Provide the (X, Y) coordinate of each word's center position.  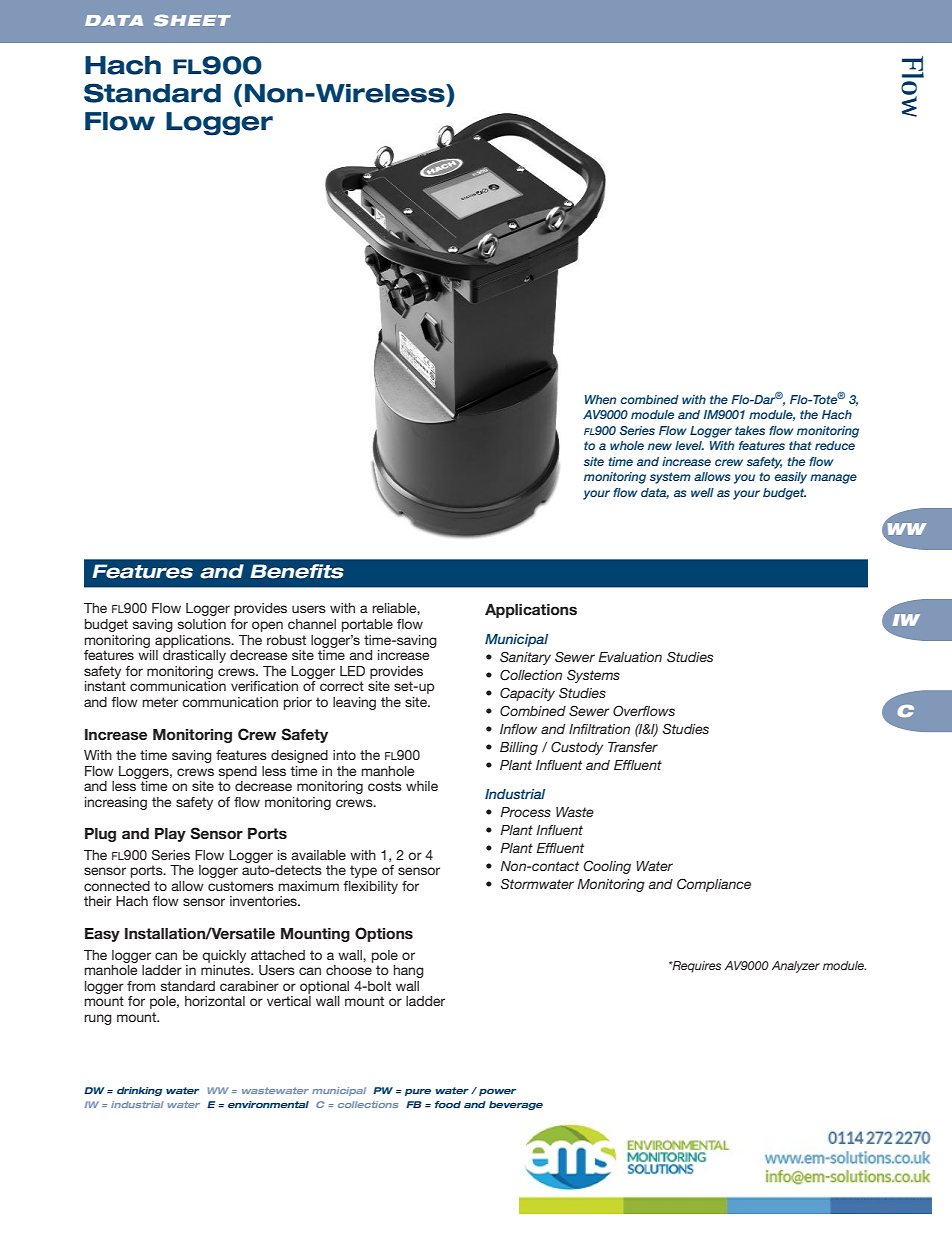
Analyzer (796, 967)
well (702, 492)
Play (170, 835)
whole (627, 445)
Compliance (714, 885)
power (497, 1092)
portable (367, 625)
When (600, 399)
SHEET (192, 20)
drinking (139, 1091)
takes (750, 430)
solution (202, 624)
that (800, 445)
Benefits (297, 571)
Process (525, 812)
